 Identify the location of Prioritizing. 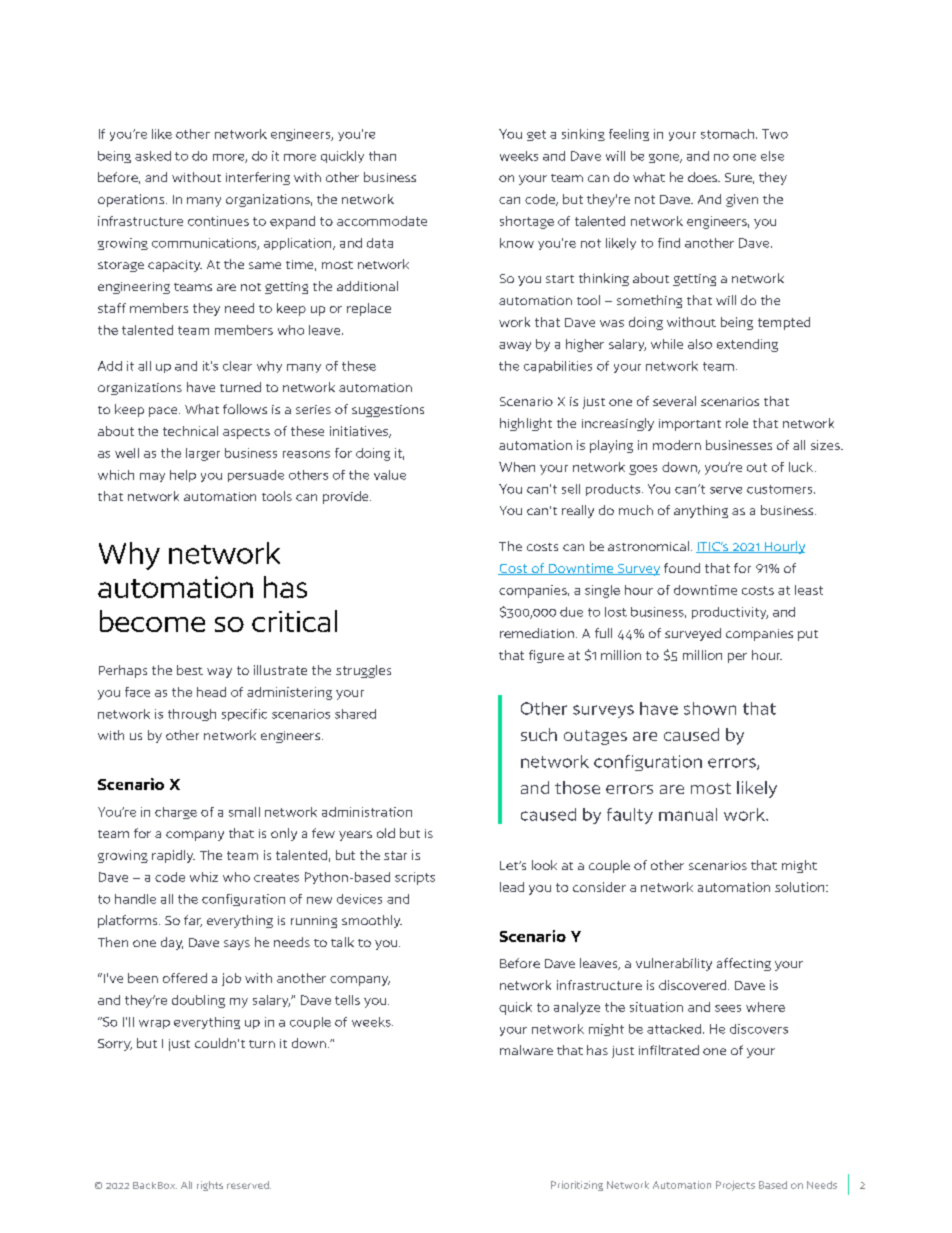
(577, 1186).
